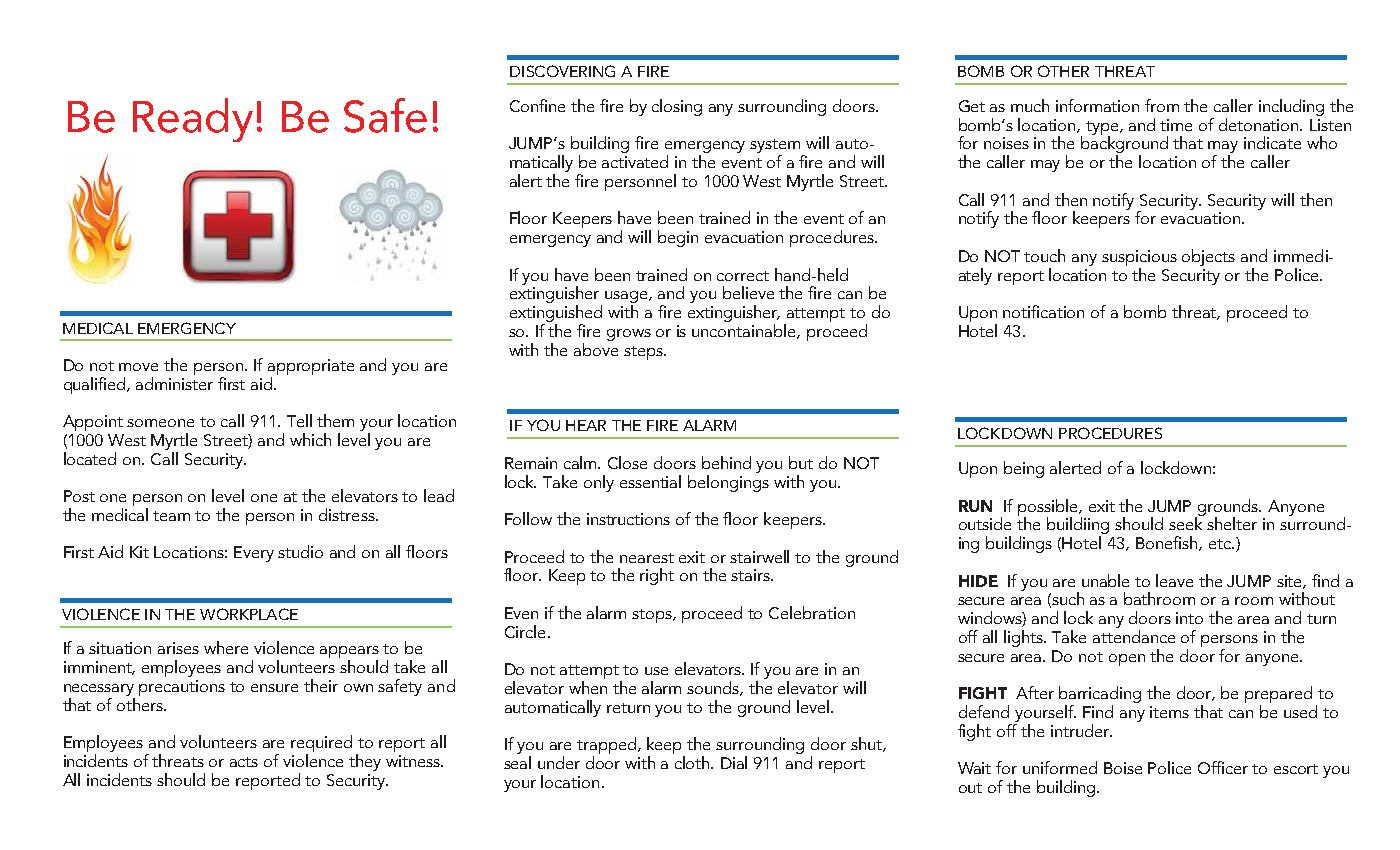 The width and height of the document is (1400, 850). Describe the element at coordinates (249, 614) in the document. I see `WORKPLACE` at that location.
